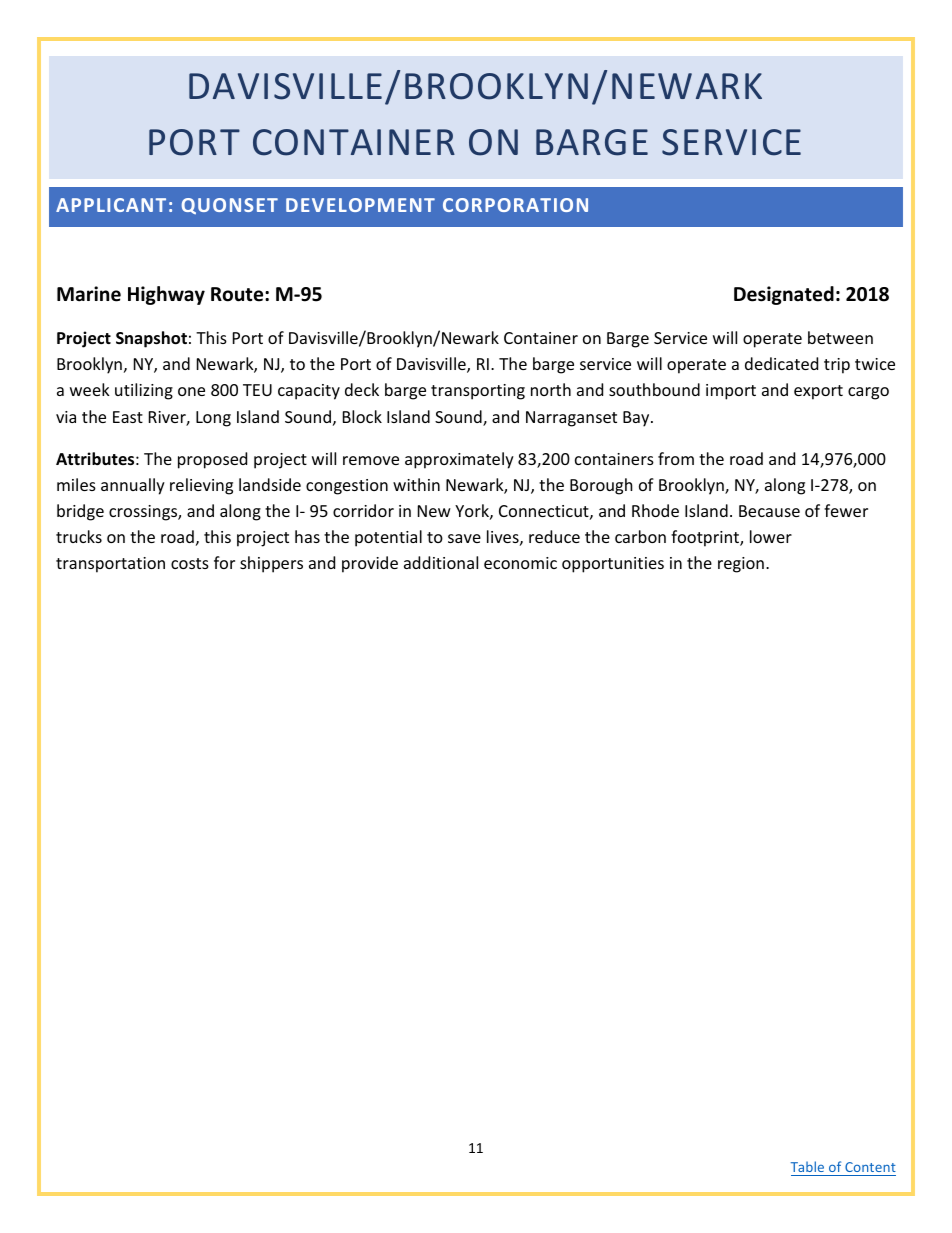 The image size is (952, 1233). What do you see at coordinates (784, 295) in the image?
I see `Designated` at bounding box center [784, 295].
